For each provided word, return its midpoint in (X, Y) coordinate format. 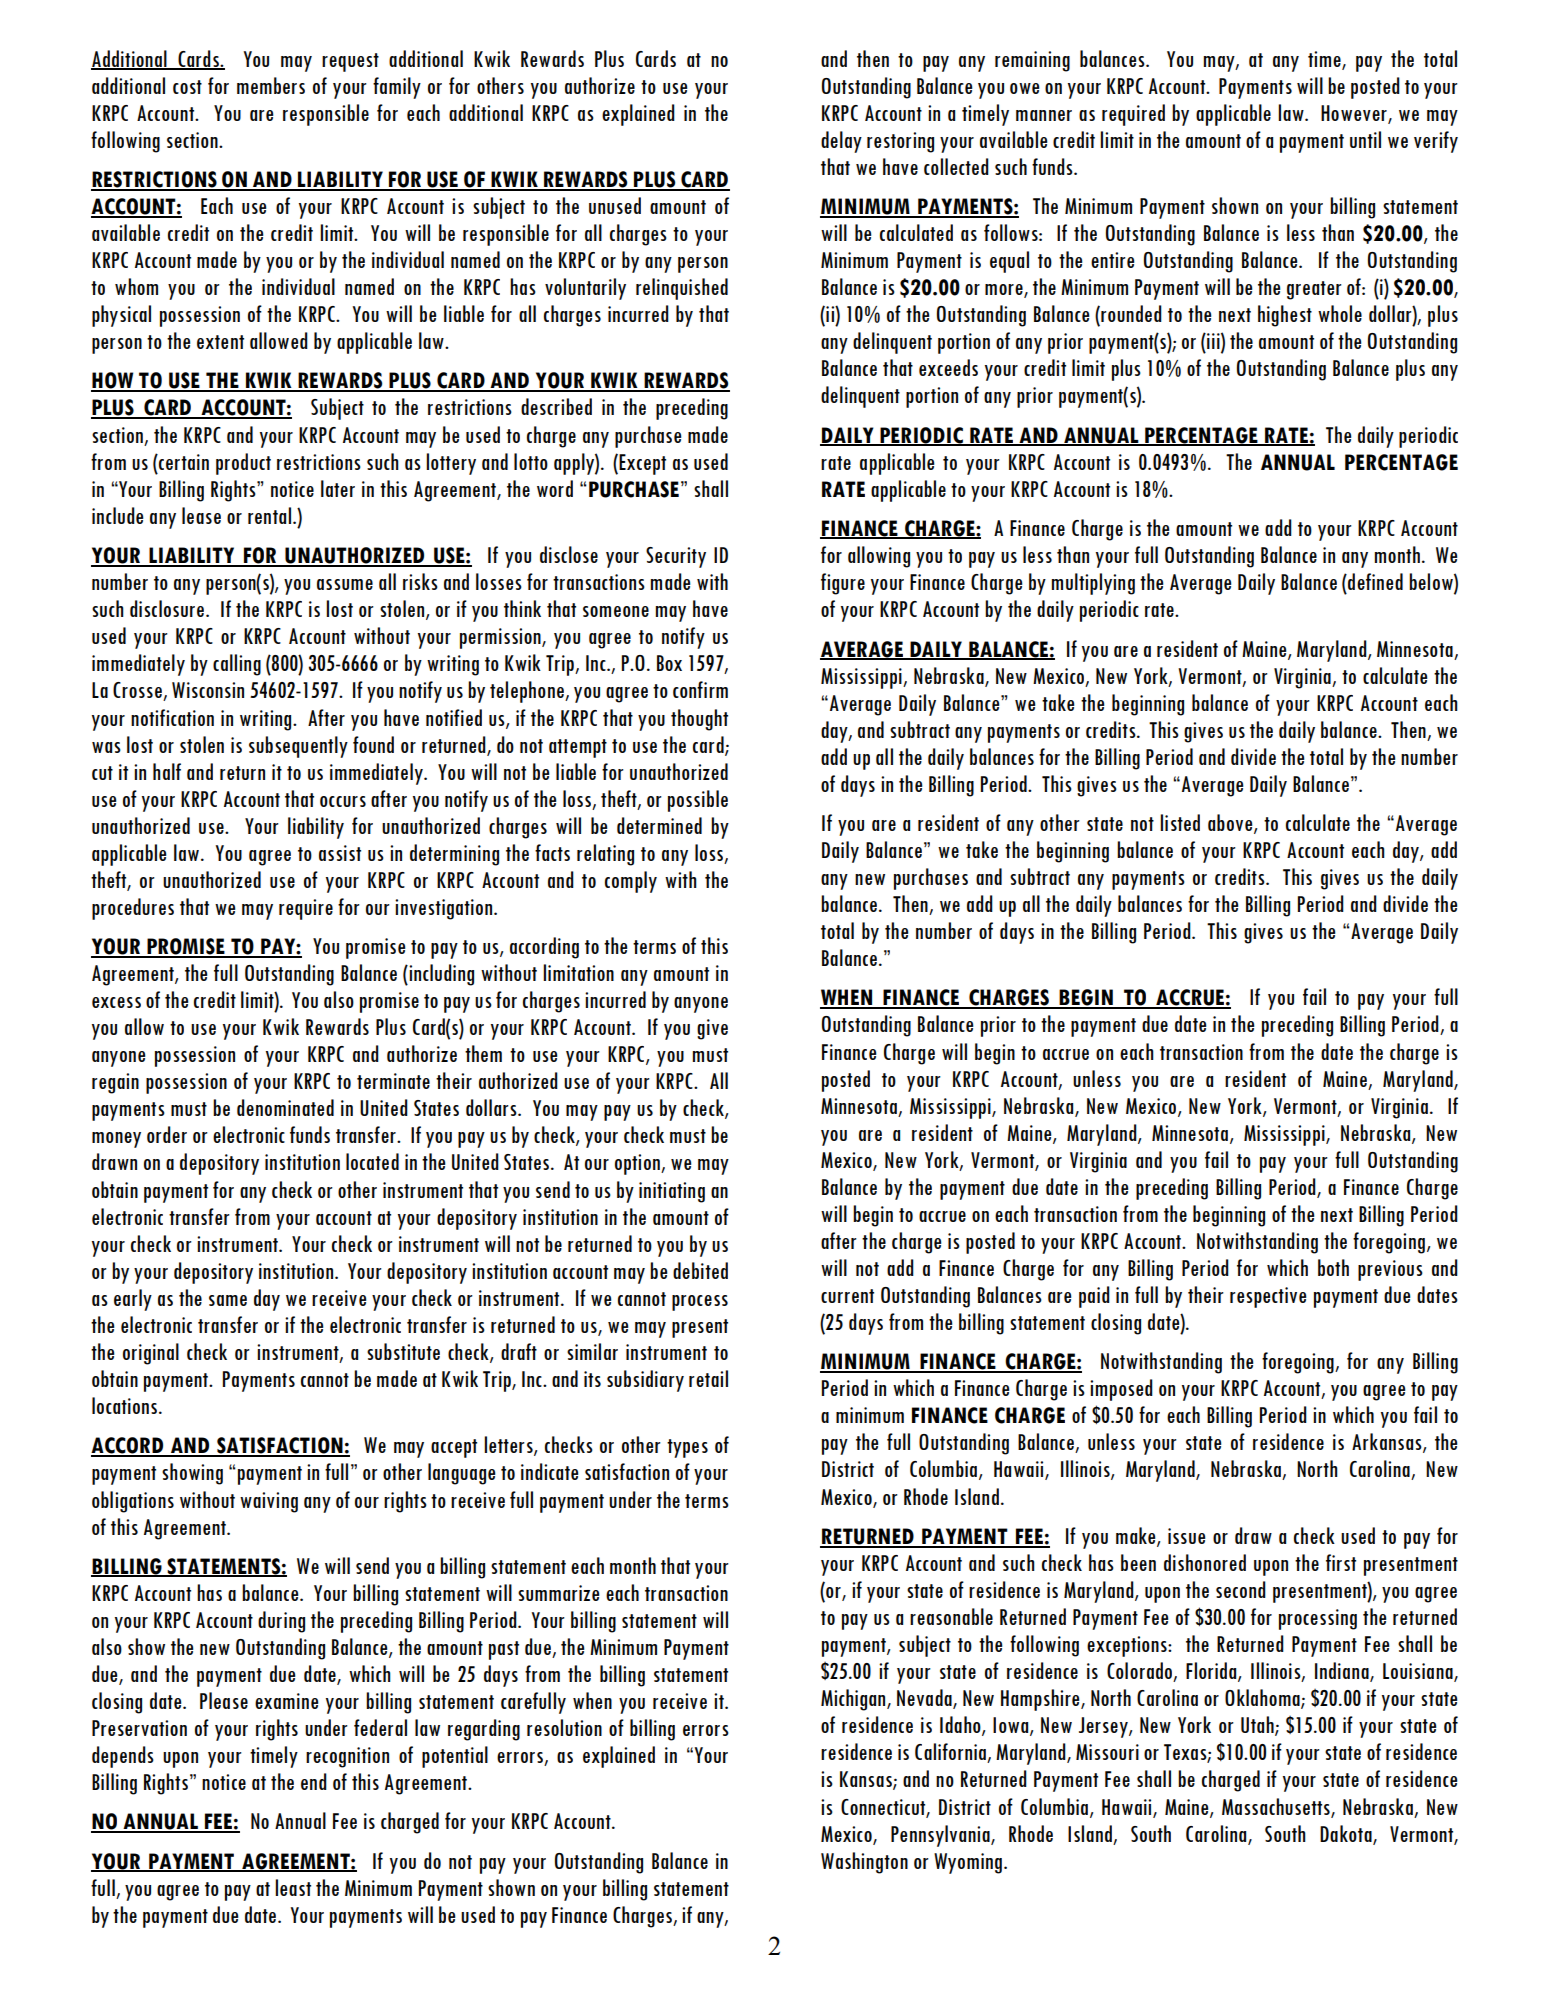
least (293, 1887)
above (1231, 824)
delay (841, 142)
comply (631, 882)
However (1355, 114)
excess (116, 1002)
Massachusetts (1277, 1807)
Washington (864, 1863)
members (271, 85)
